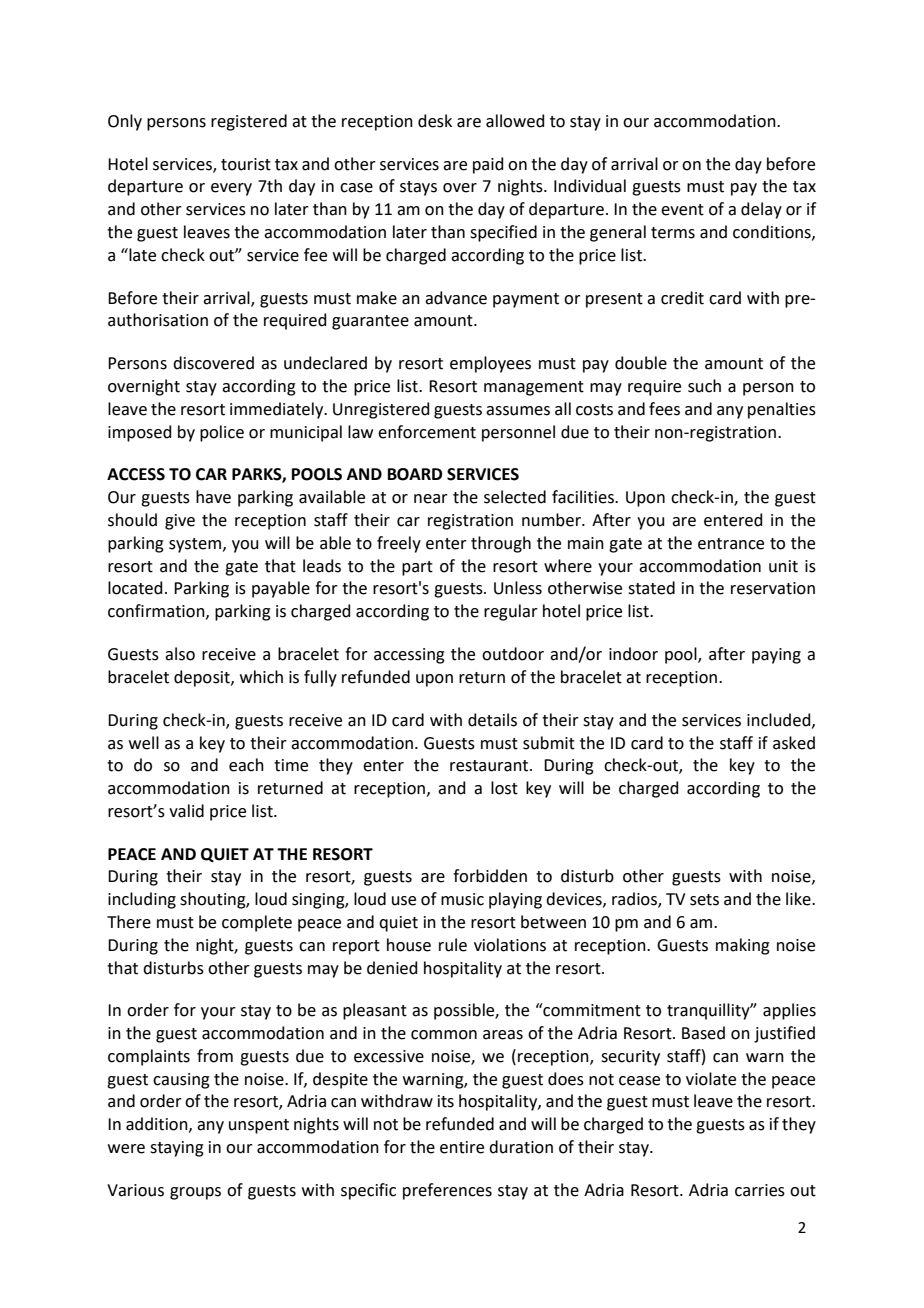 This page has height=1308, width=924. Describe the element at coordinates (213, 497) in the page. I see `have` at that location.
